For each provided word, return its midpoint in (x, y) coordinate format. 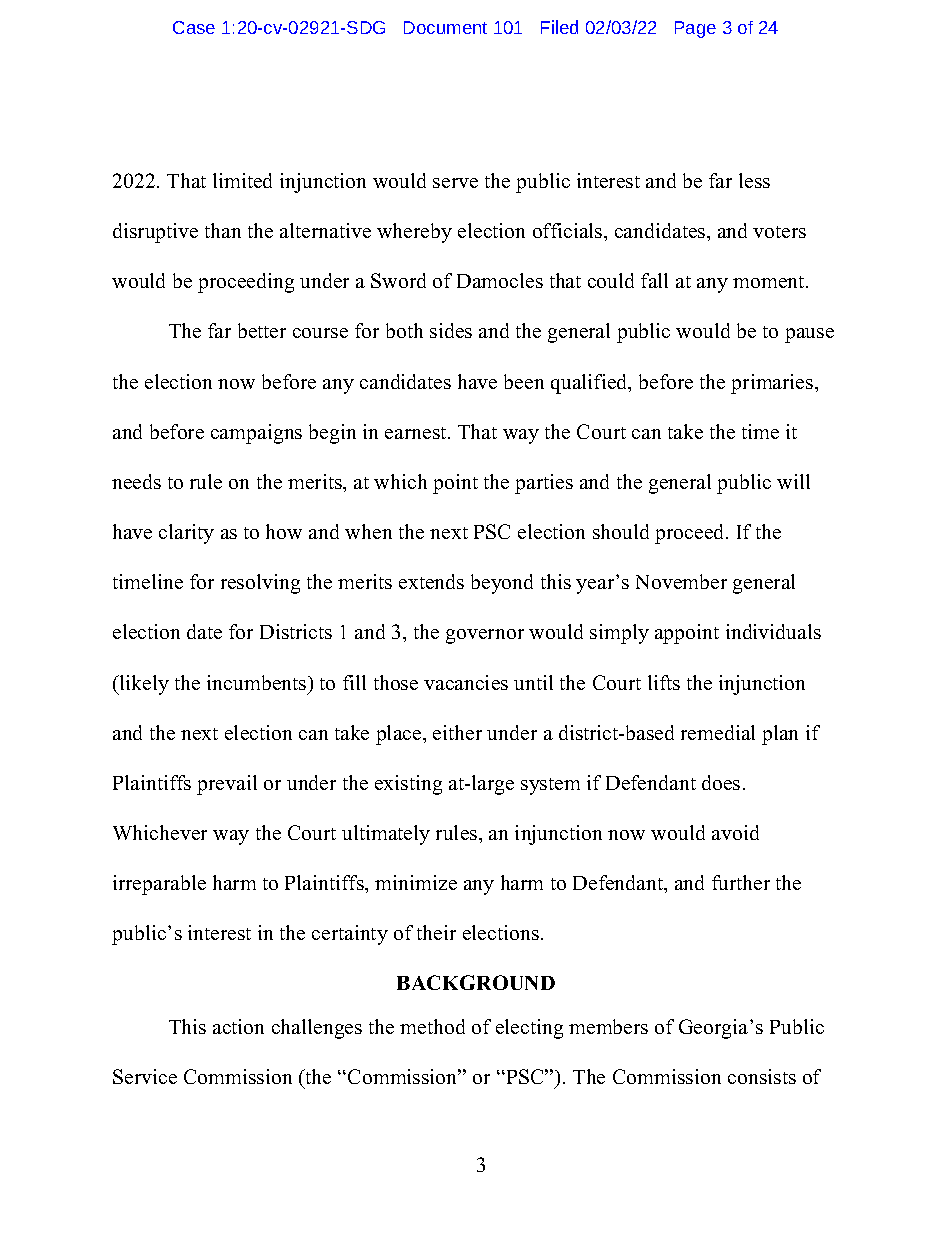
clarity (186, 534)
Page (695, 29)
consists (762, 1076)
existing (408, 785)
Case (194, 27)
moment (770, 282)
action (238, 1026)
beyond (502, 584)
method (432, 1026)
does (721, 782)
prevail (227, 785)
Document (445, 27)
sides (451, 330)
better (262, 330)
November (681, 581)
